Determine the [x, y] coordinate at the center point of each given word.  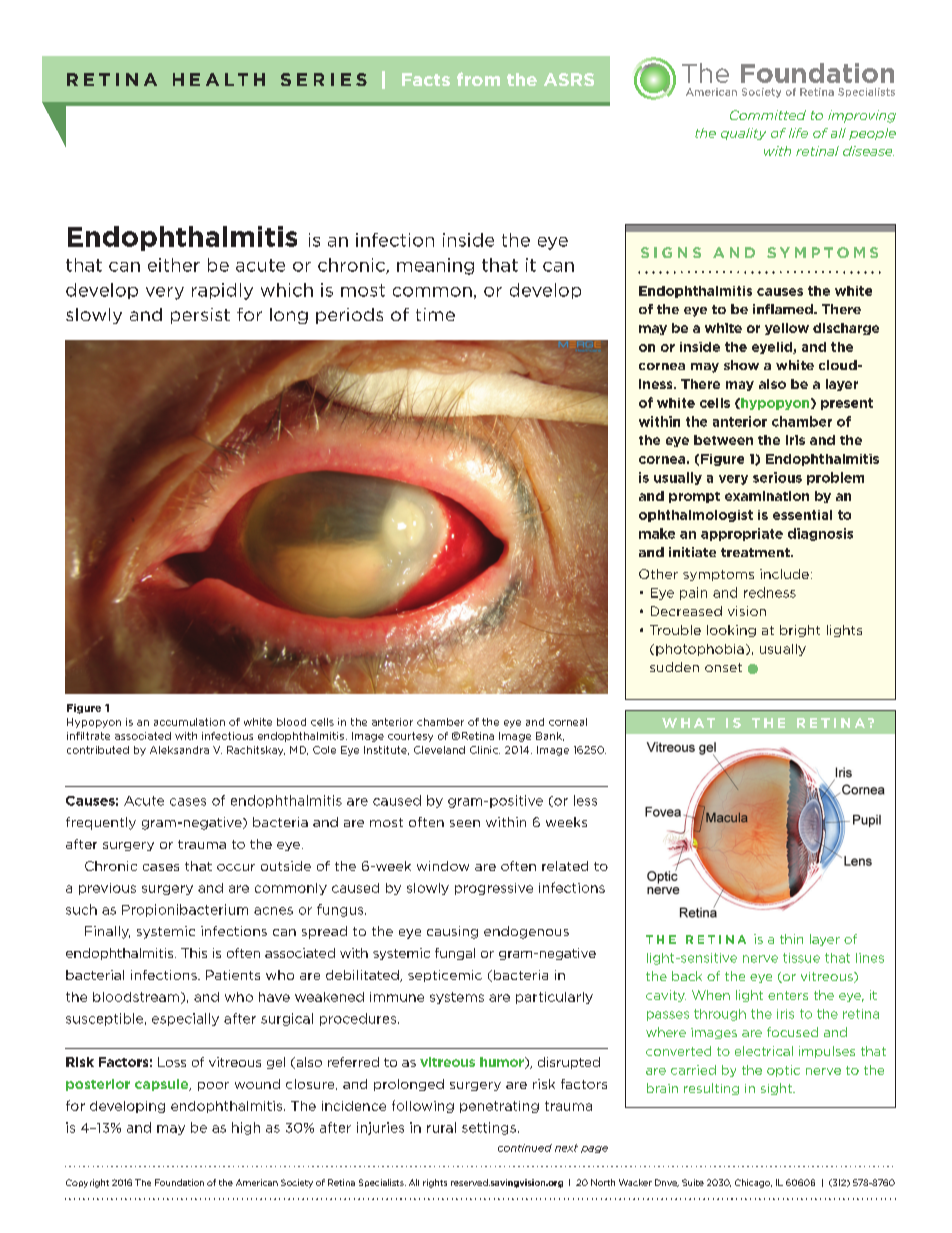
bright [800, 631]
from [478, 79]
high [246, 1128]
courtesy [410, 737]
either [174, 265]
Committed [768, 115]
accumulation [189, 722]
